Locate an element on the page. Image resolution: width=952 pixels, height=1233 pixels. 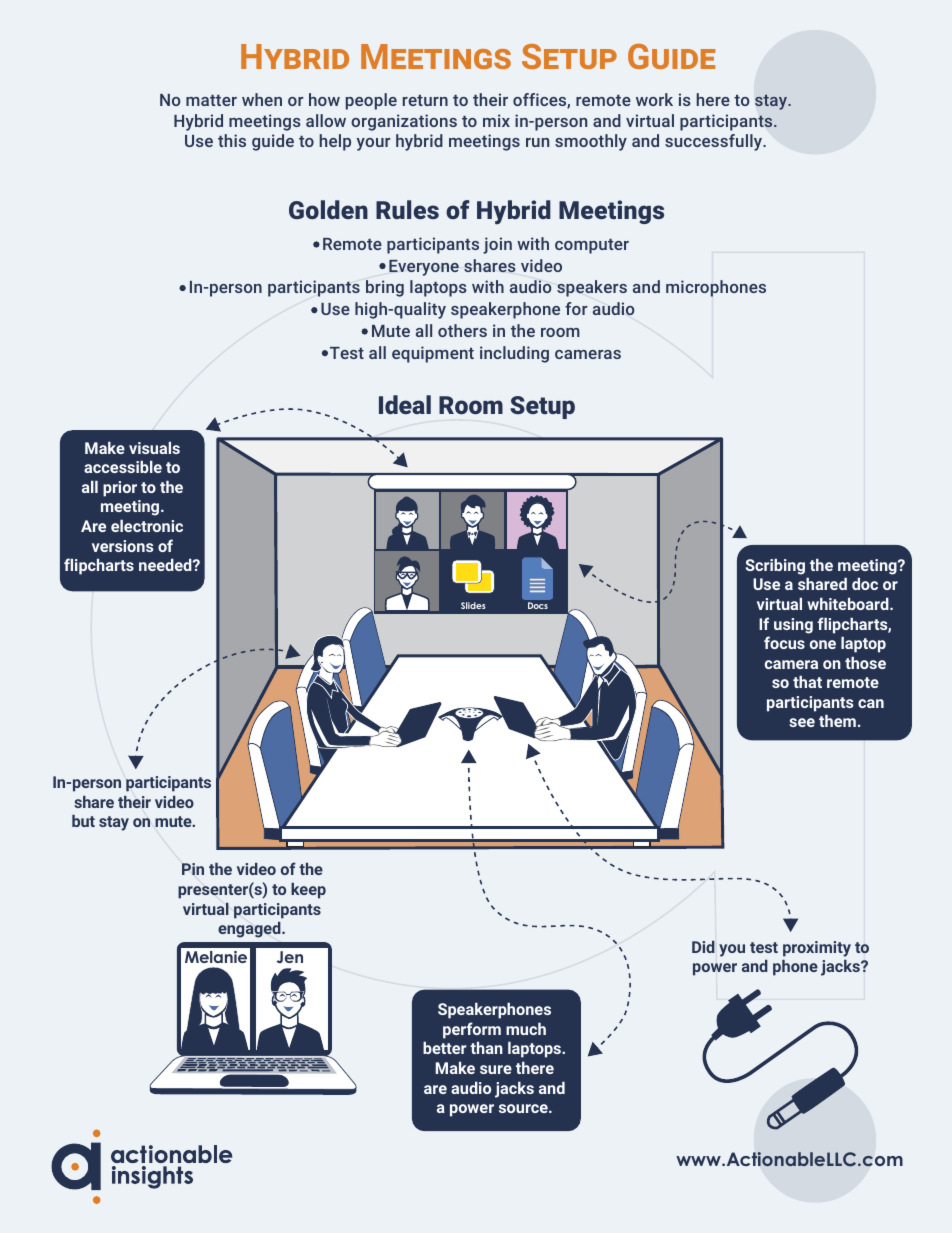
this is located at coordinates (232, 140).
